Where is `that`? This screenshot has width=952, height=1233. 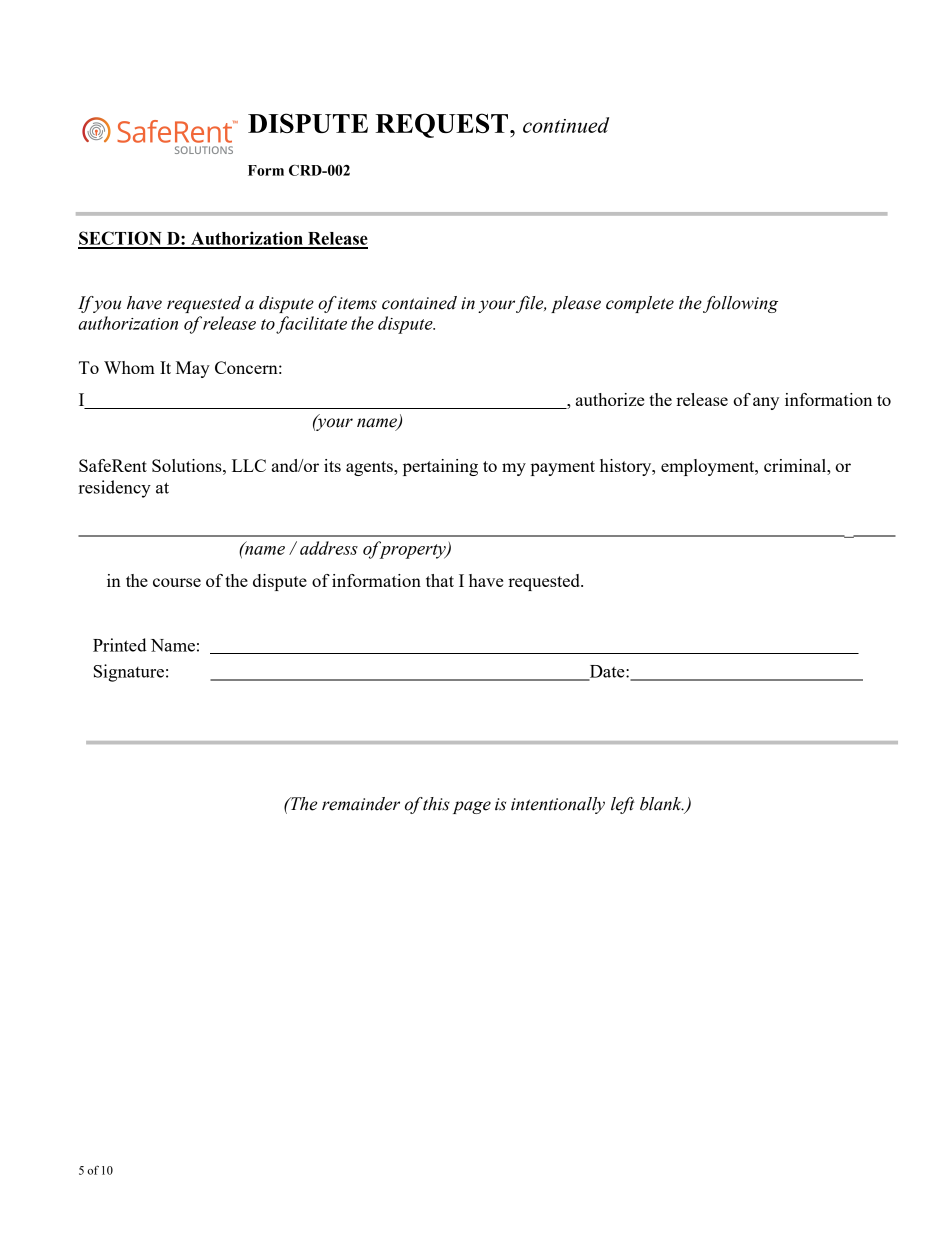
that is located at coordinates (440, 580).
